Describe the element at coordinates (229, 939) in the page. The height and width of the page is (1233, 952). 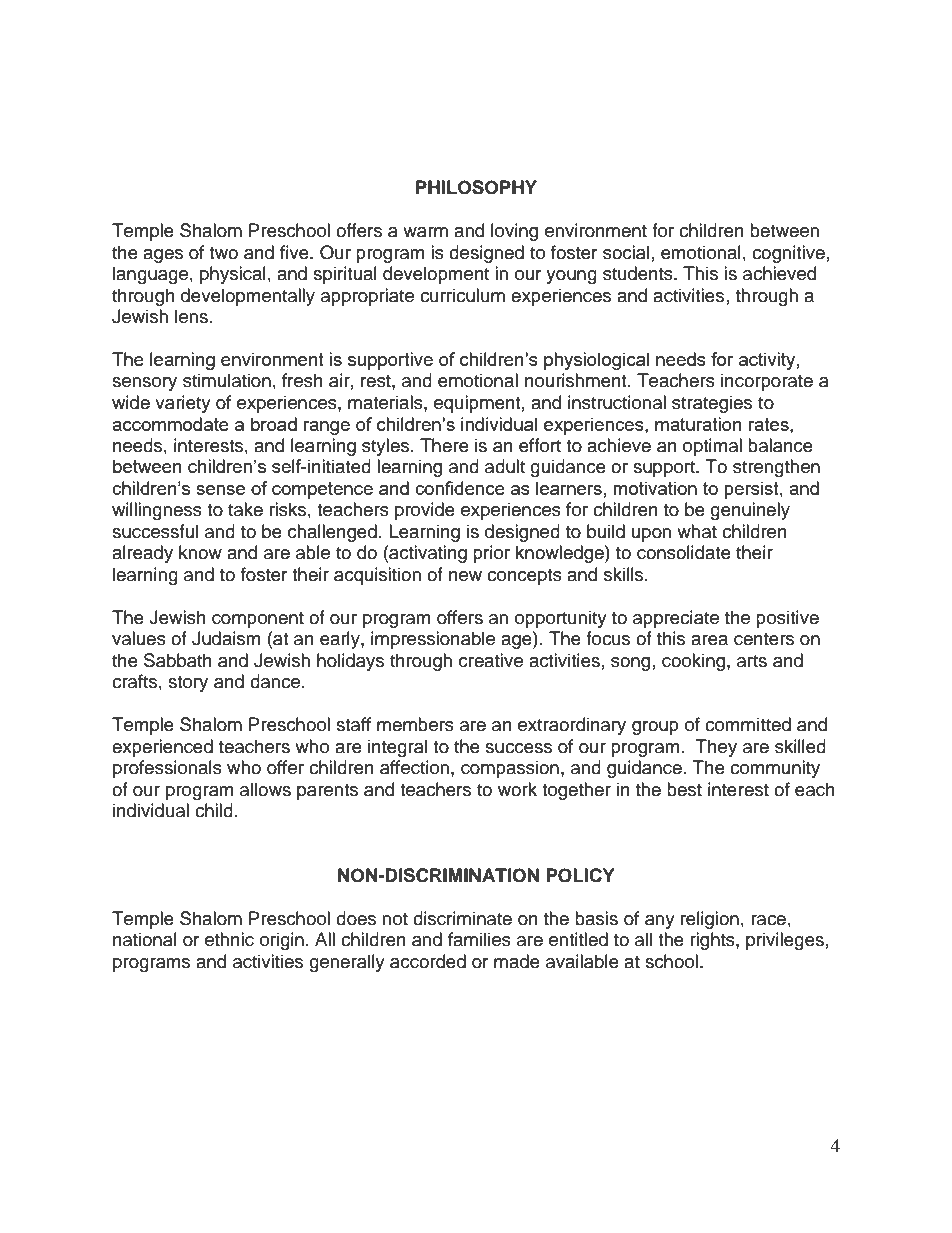
I see `ethnic` at that location.
